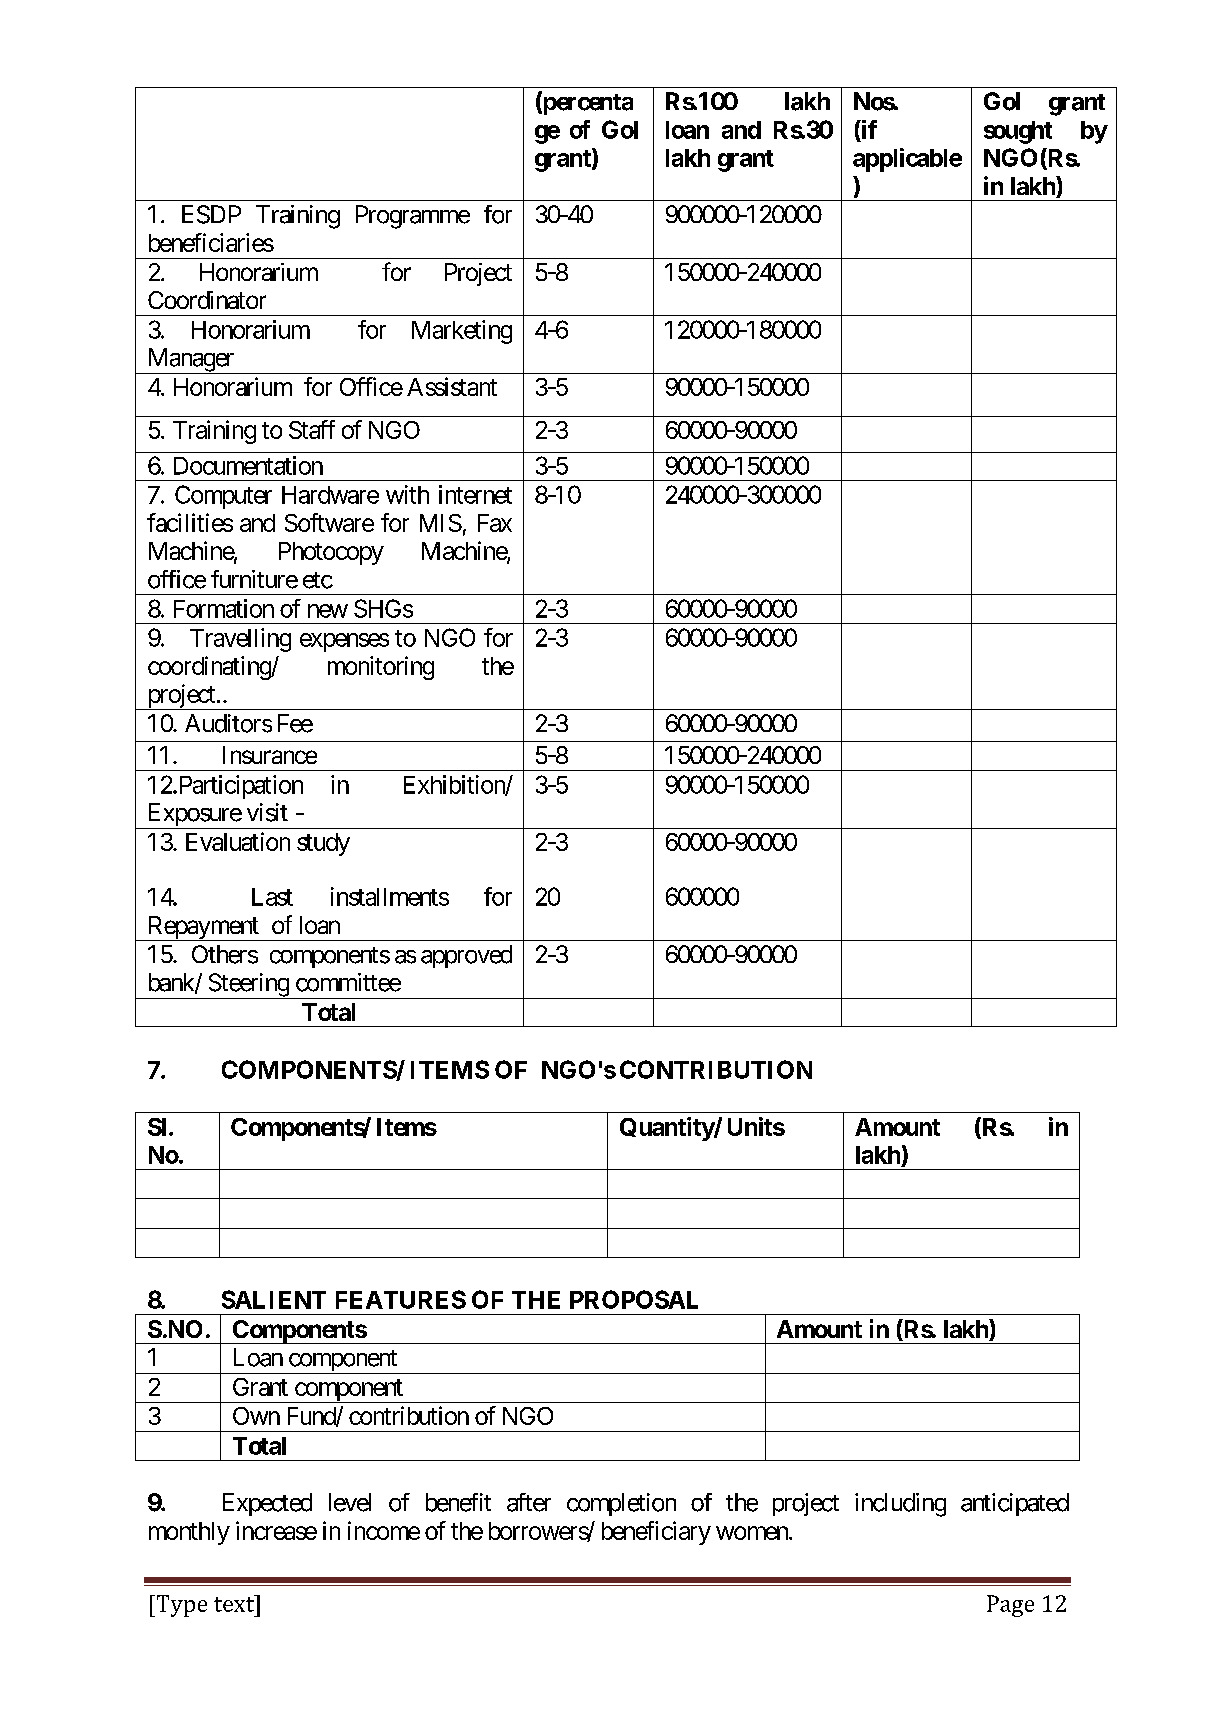 Image resolution: width=1215 pixels, height=1718 pixels. What do you see at coordinates (274, 1299) in the screenshot?
I see `SALIENT` at bounding box center [274, 1299].
